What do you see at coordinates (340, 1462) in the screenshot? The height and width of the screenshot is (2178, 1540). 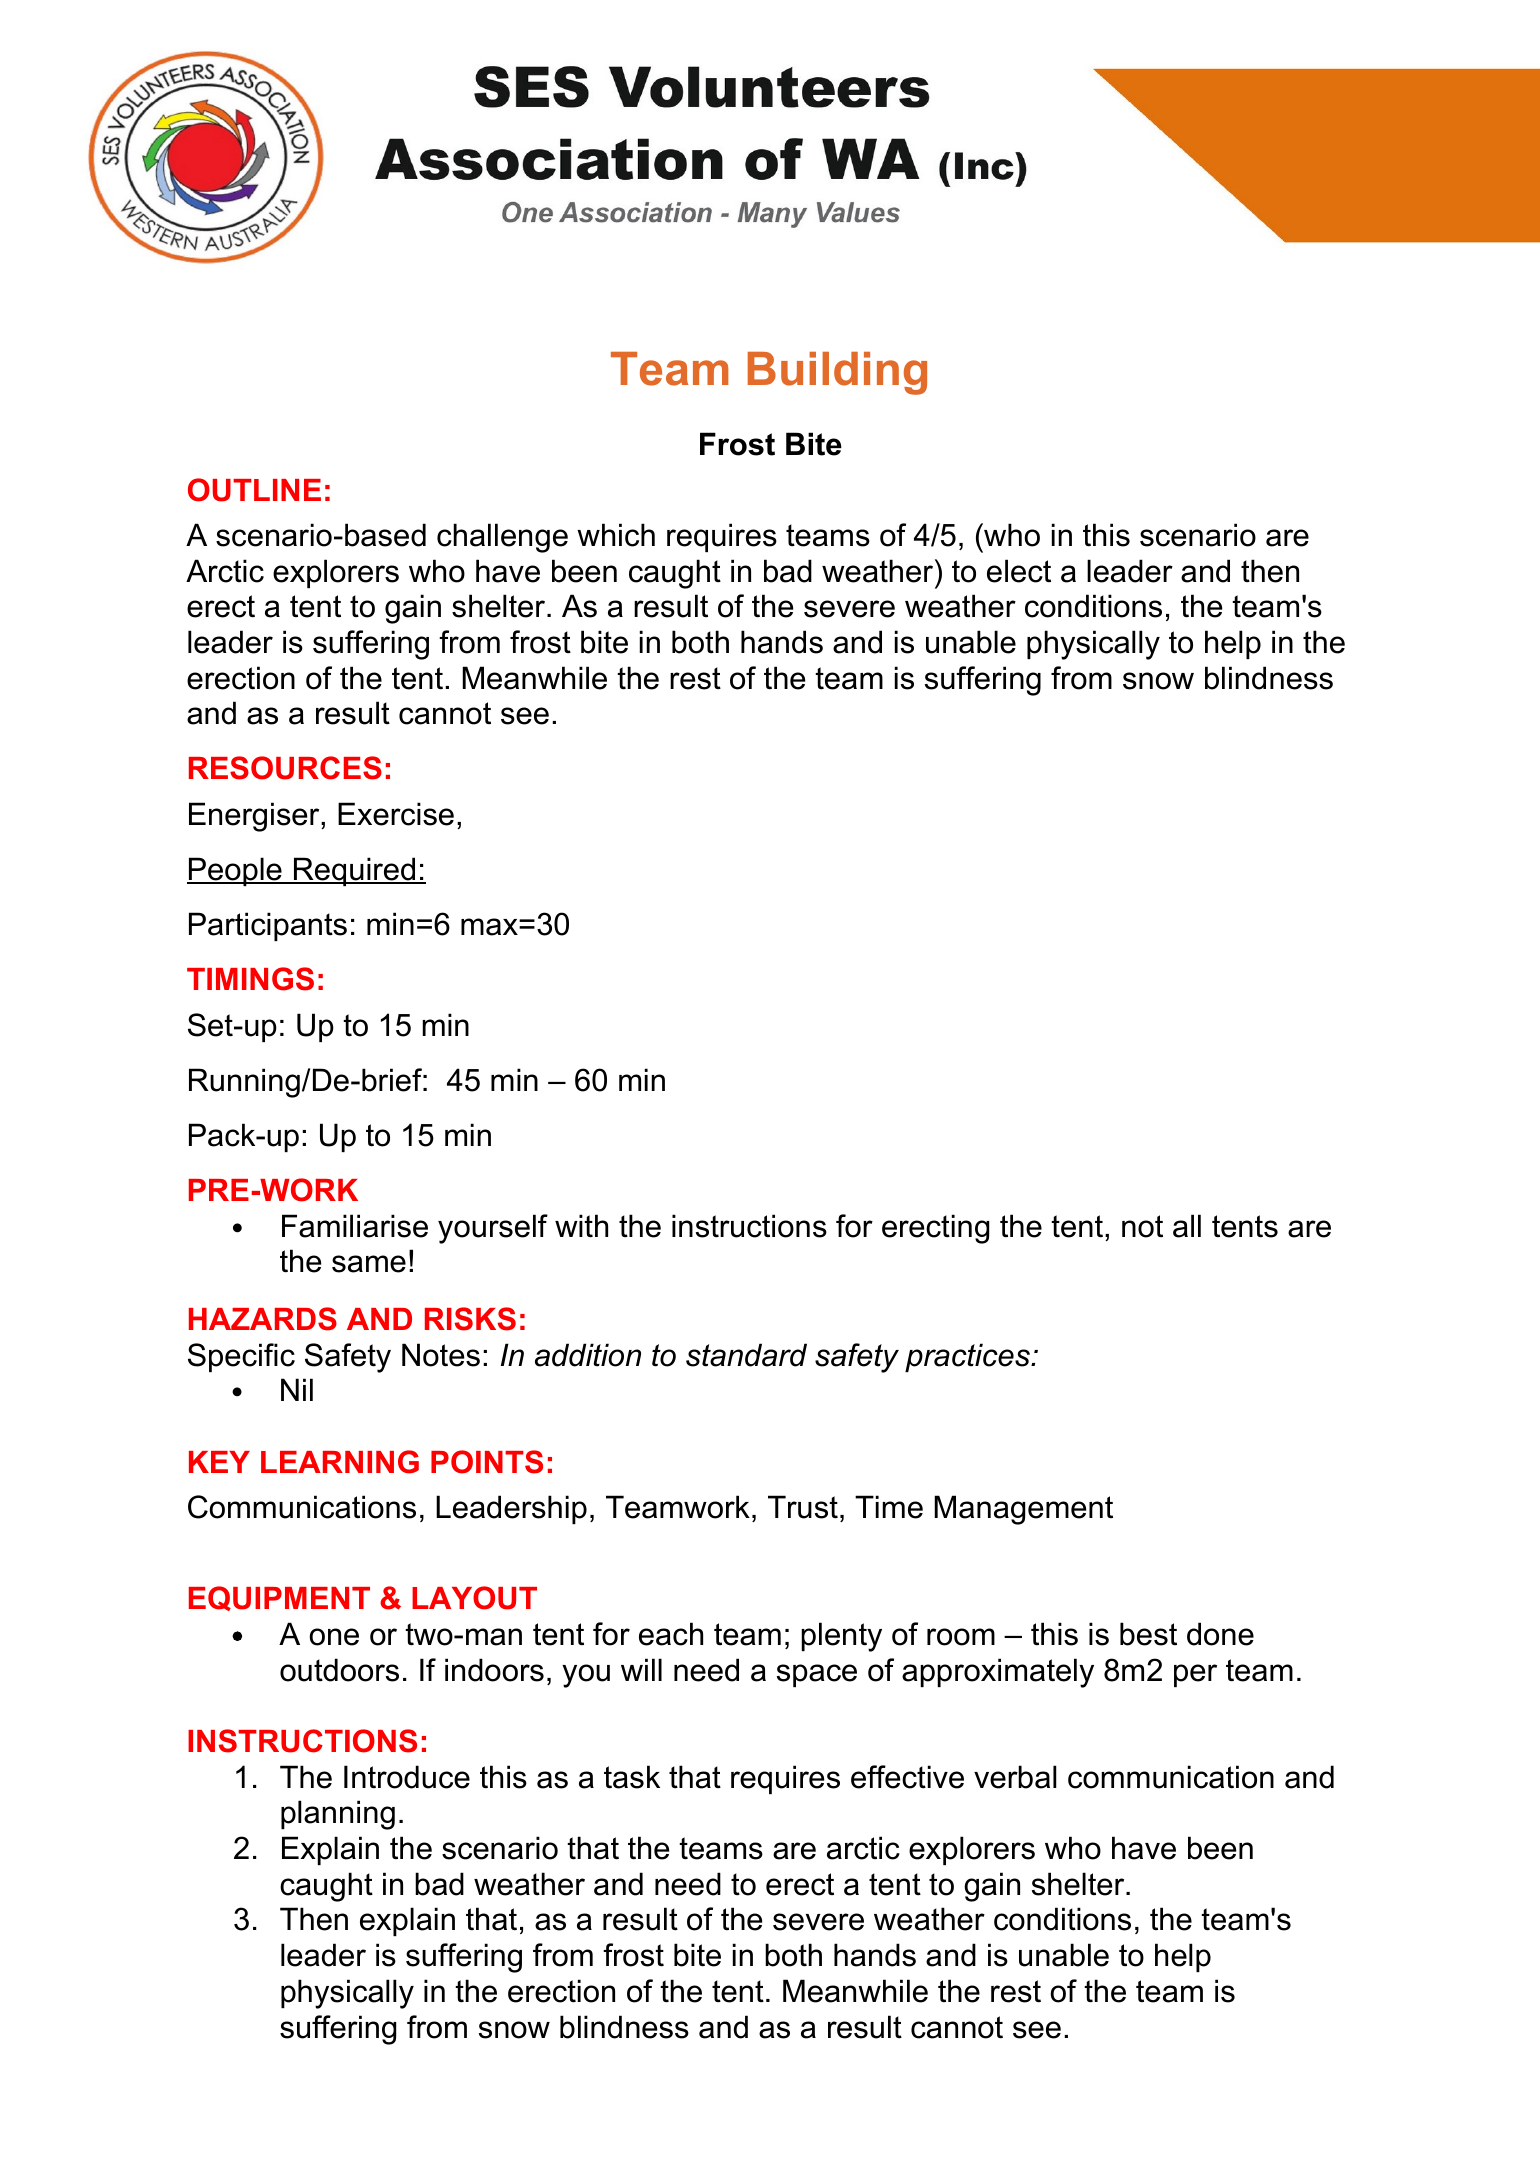 I see `LEARNING` at bounding box center [340, 1462].
